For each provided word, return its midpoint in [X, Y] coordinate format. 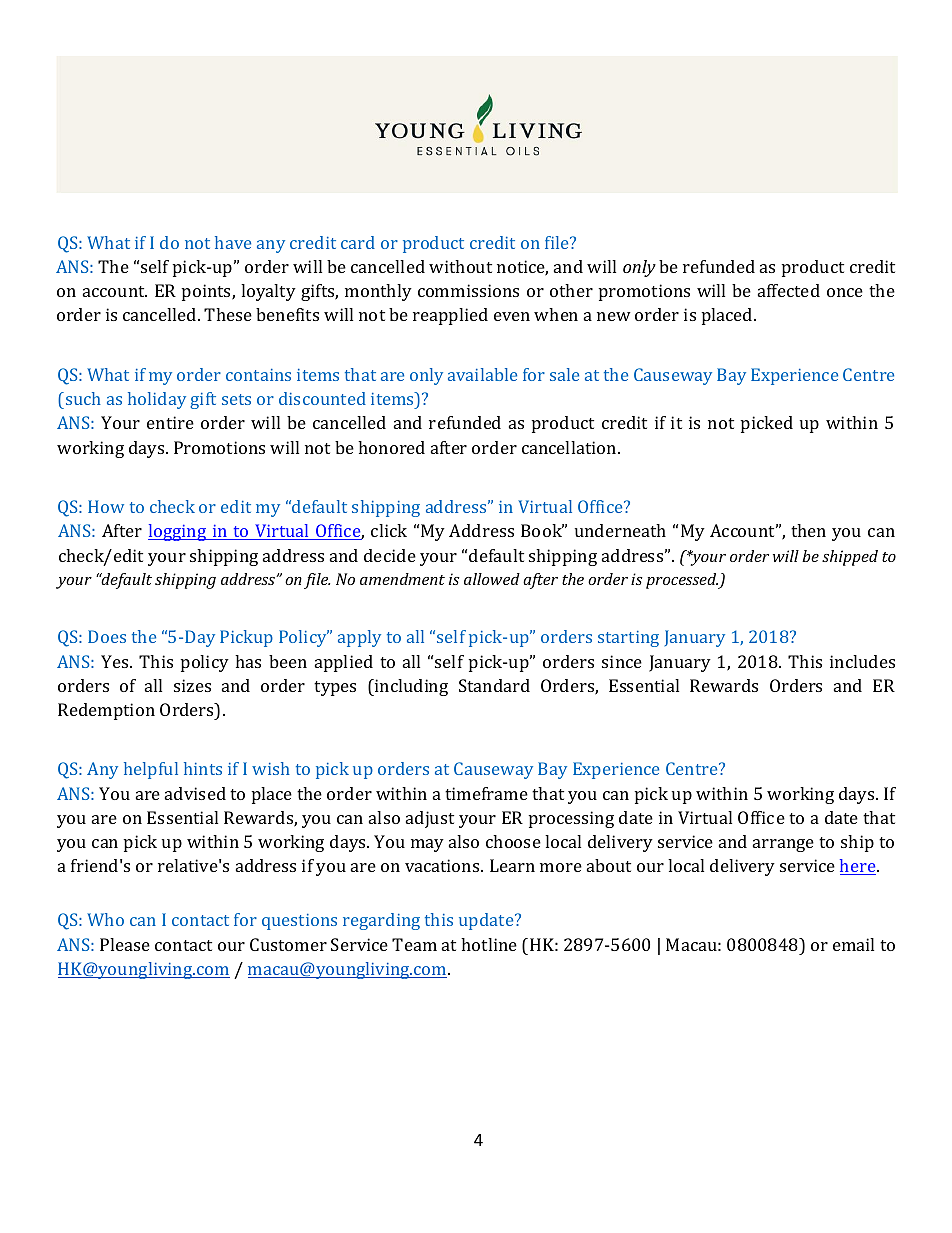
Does [107, 636]
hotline [489, 944]
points [207, 292]
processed [682, 581]
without [460, 266]
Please [125, 944]
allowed [492, 579]
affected [789, 290]
